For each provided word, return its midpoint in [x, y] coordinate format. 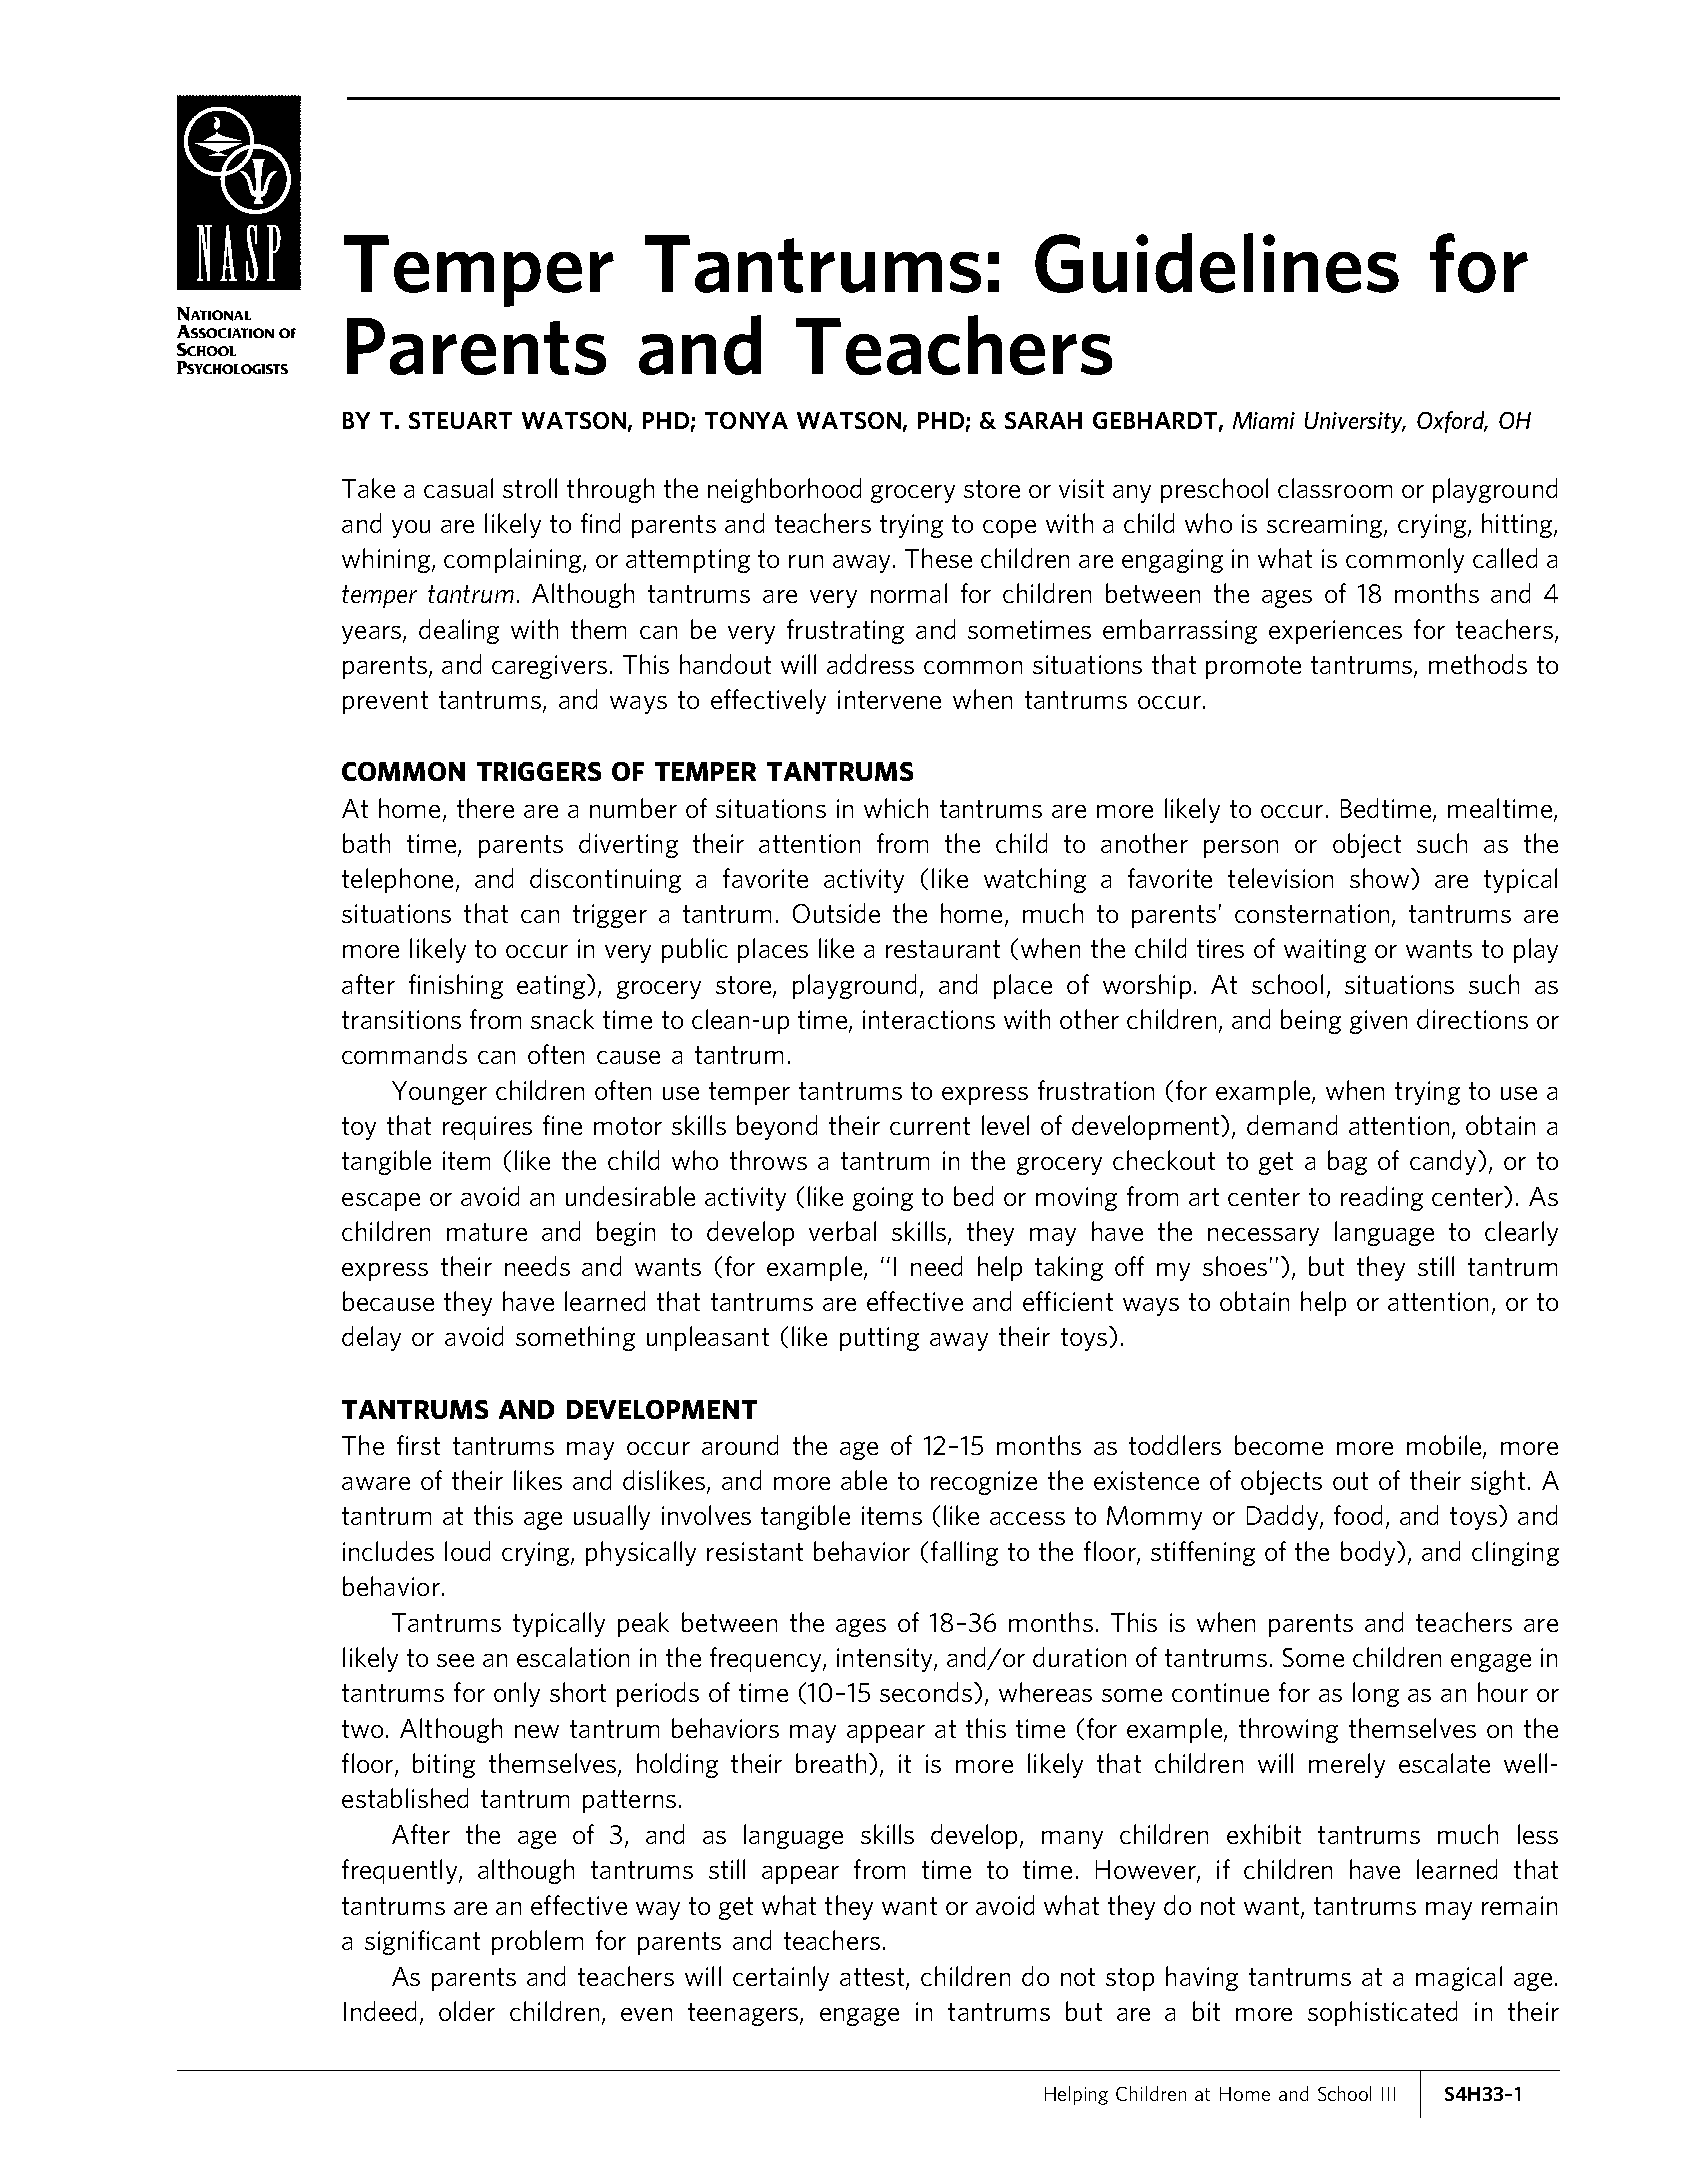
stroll [530, 488]
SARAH [1043, 420]
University [1355, 422]
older [467, 2011]
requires [487, 1128]
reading [1382, 1198]
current [930, 1126]
